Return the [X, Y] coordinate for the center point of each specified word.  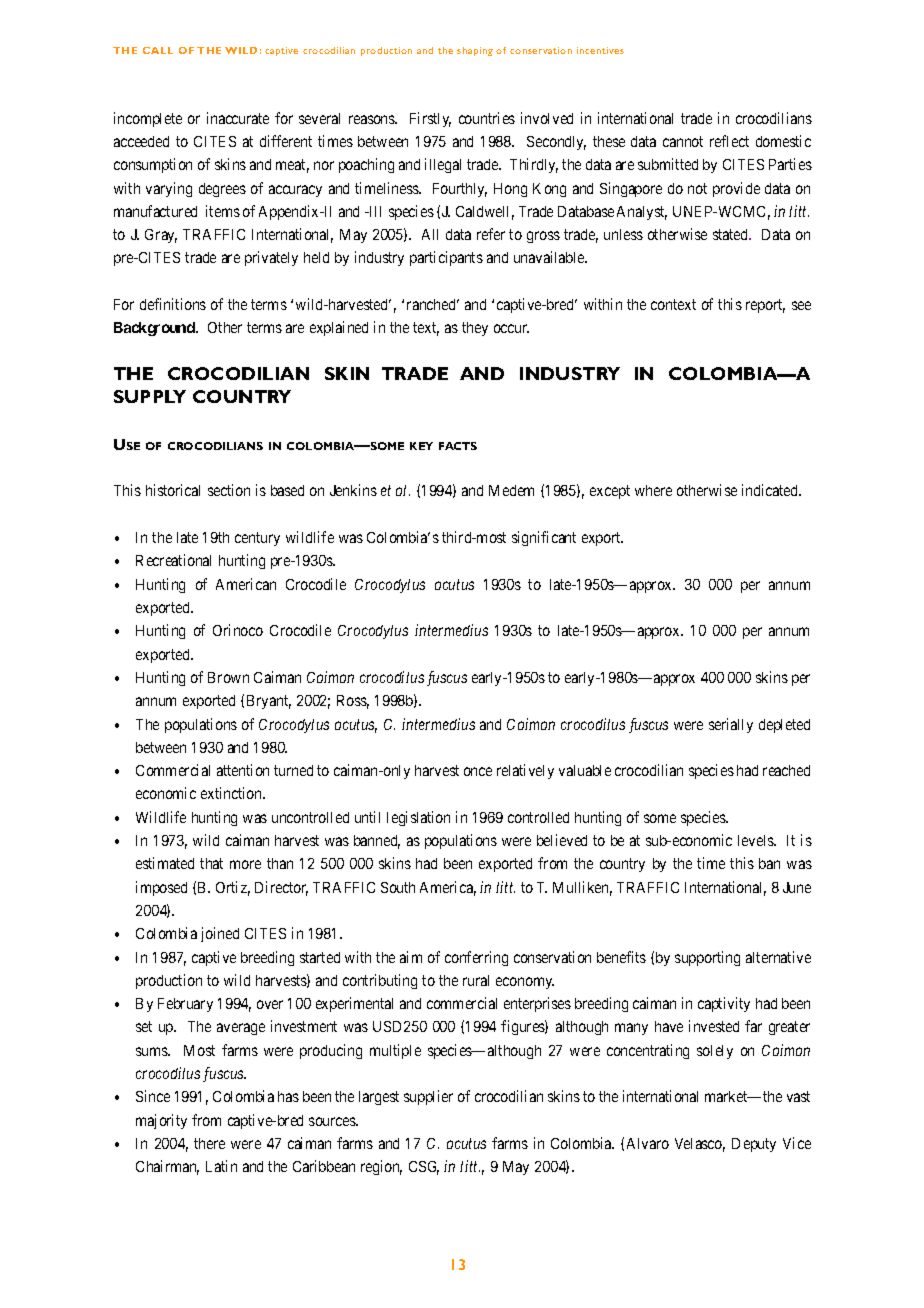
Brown [228, 677]
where [653, 490]
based [287, 490]
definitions [173, 304]
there [209, 1143]
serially [731, 725]
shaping [475, 51]
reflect [729, 141]
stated [732, 234]
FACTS [458, 446]
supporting [707, 958]
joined [220, 934]
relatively [525, 771]
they [475, 329]
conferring [476, 958]
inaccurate [238, 118]
